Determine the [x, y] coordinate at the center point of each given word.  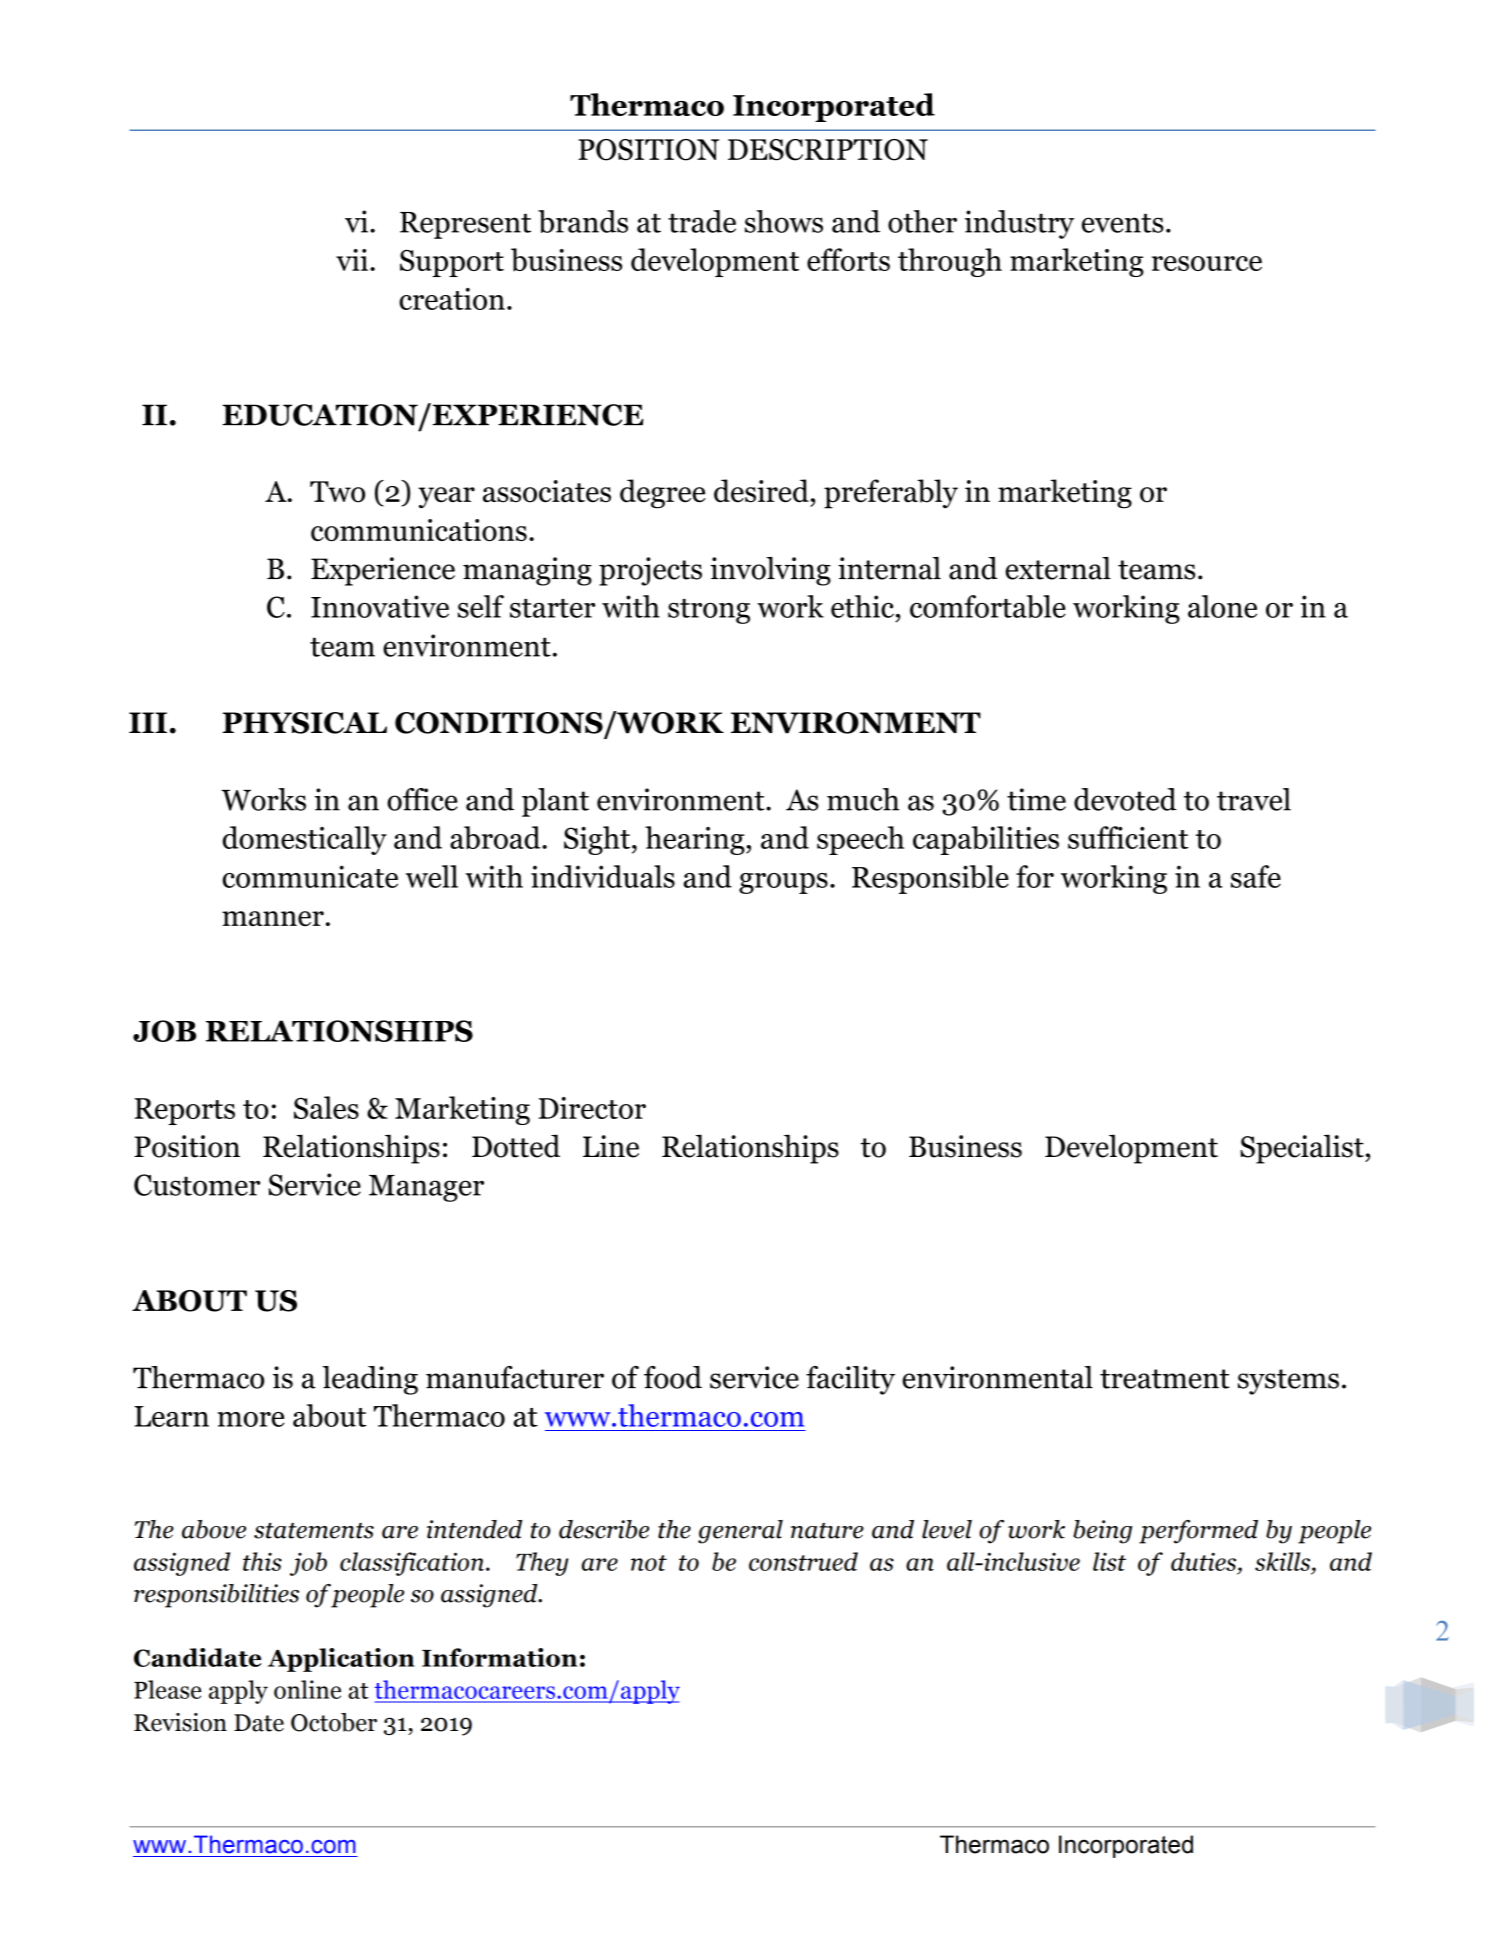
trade [702, 221]
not [649, 1563]
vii [352, 260]
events [1123, 223]
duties [1205, 1561]
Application [341, 1660]
